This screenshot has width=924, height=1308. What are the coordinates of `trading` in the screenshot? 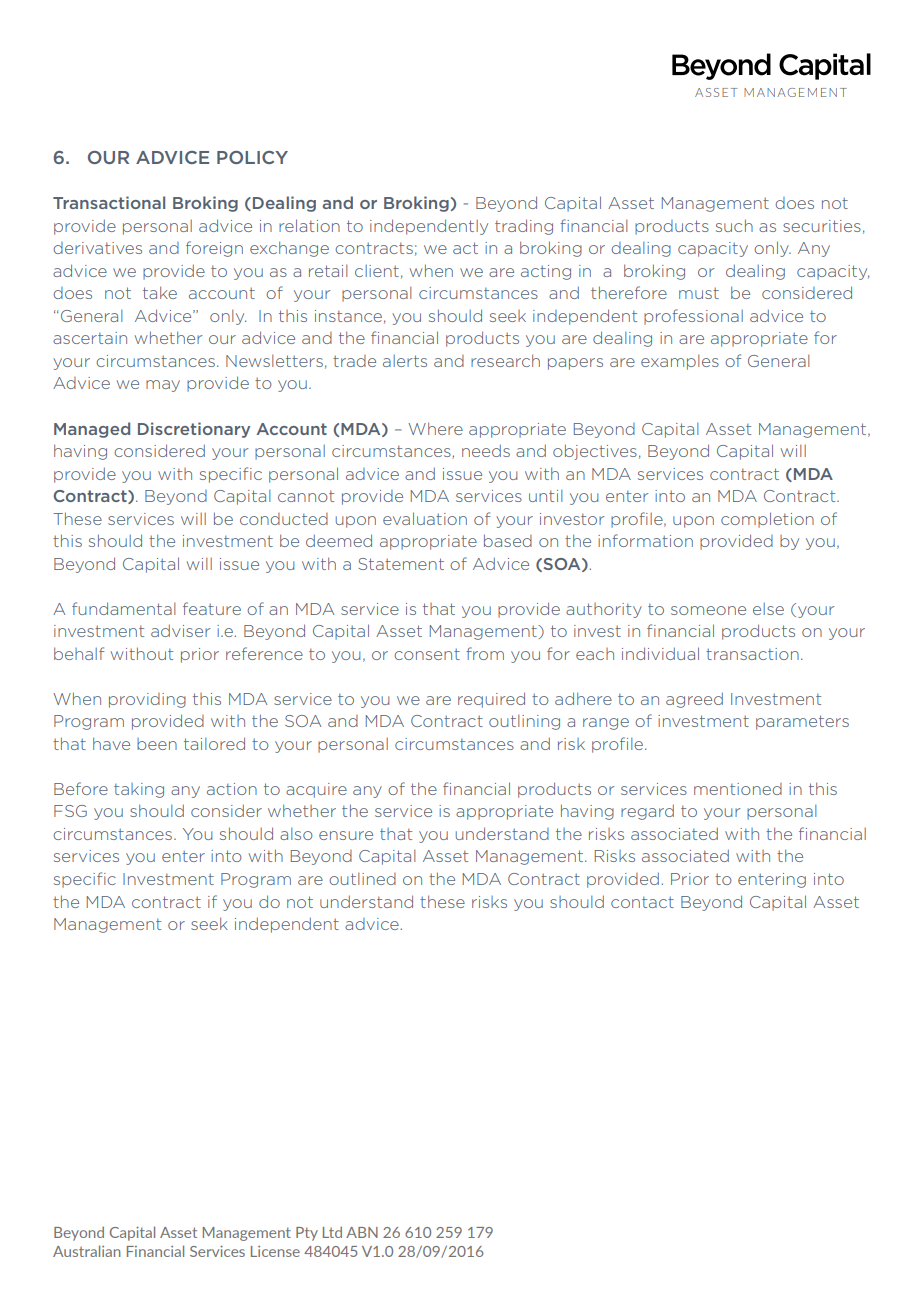 It's located at (524, 227).
